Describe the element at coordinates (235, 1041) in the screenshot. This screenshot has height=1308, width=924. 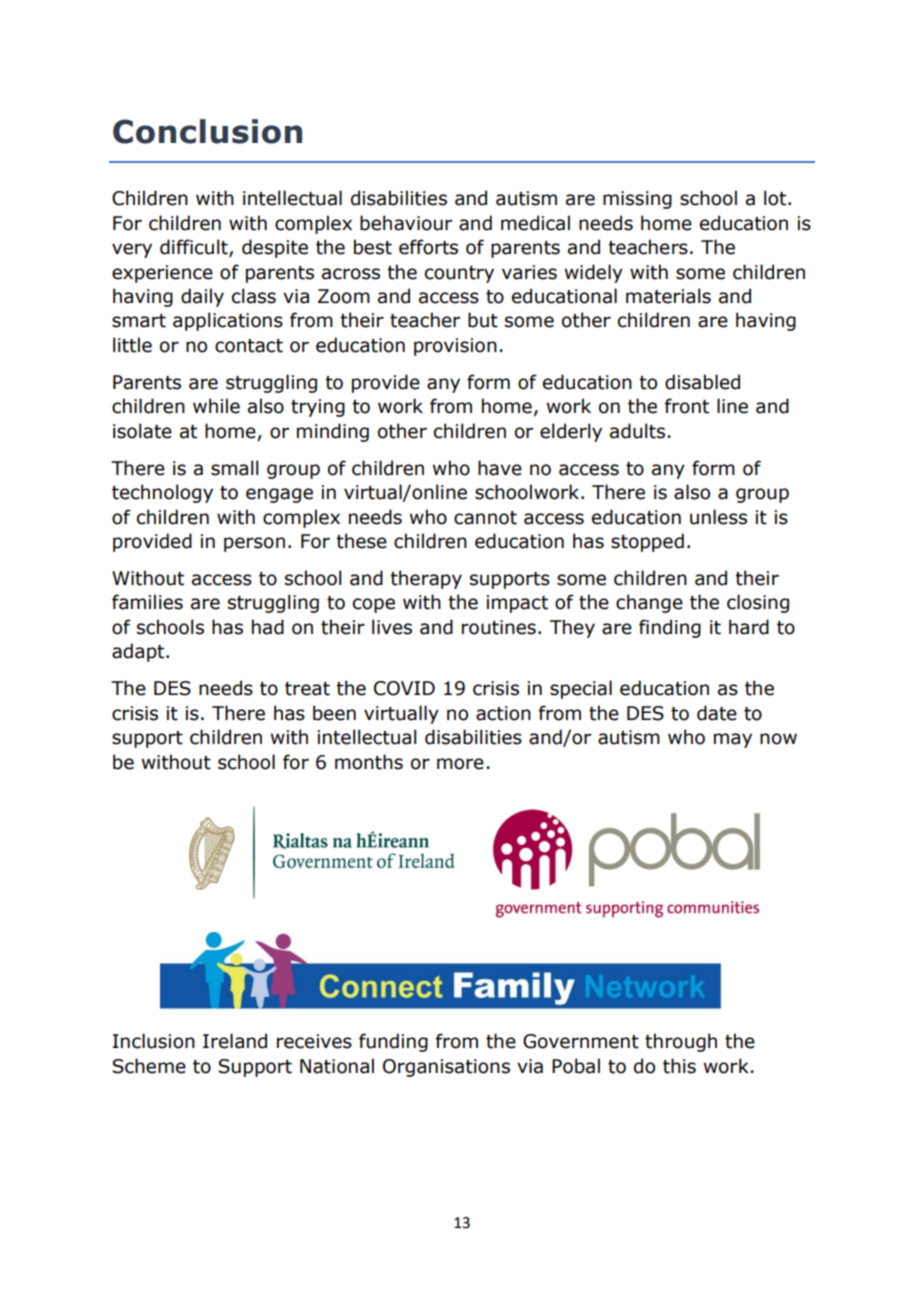
I see `Ireland` at that location.
